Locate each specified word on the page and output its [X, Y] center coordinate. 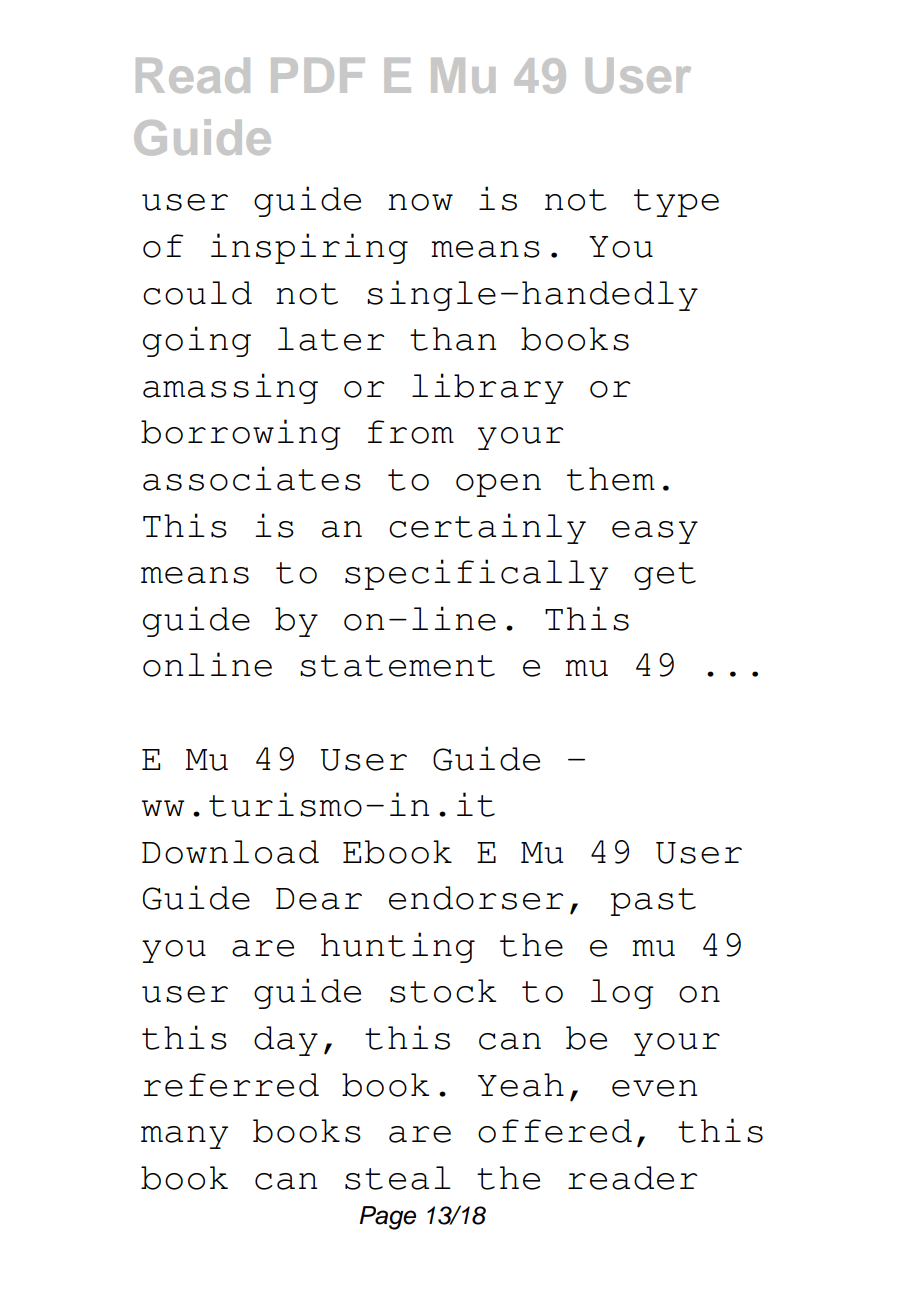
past [653, 902]
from [411, 432]
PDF [318, 75]
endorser [476, 898]
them [611, 479]
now [420, 202]
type [676, 203]
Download [230, 852]
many [184, 1137]
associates [252, 478]
